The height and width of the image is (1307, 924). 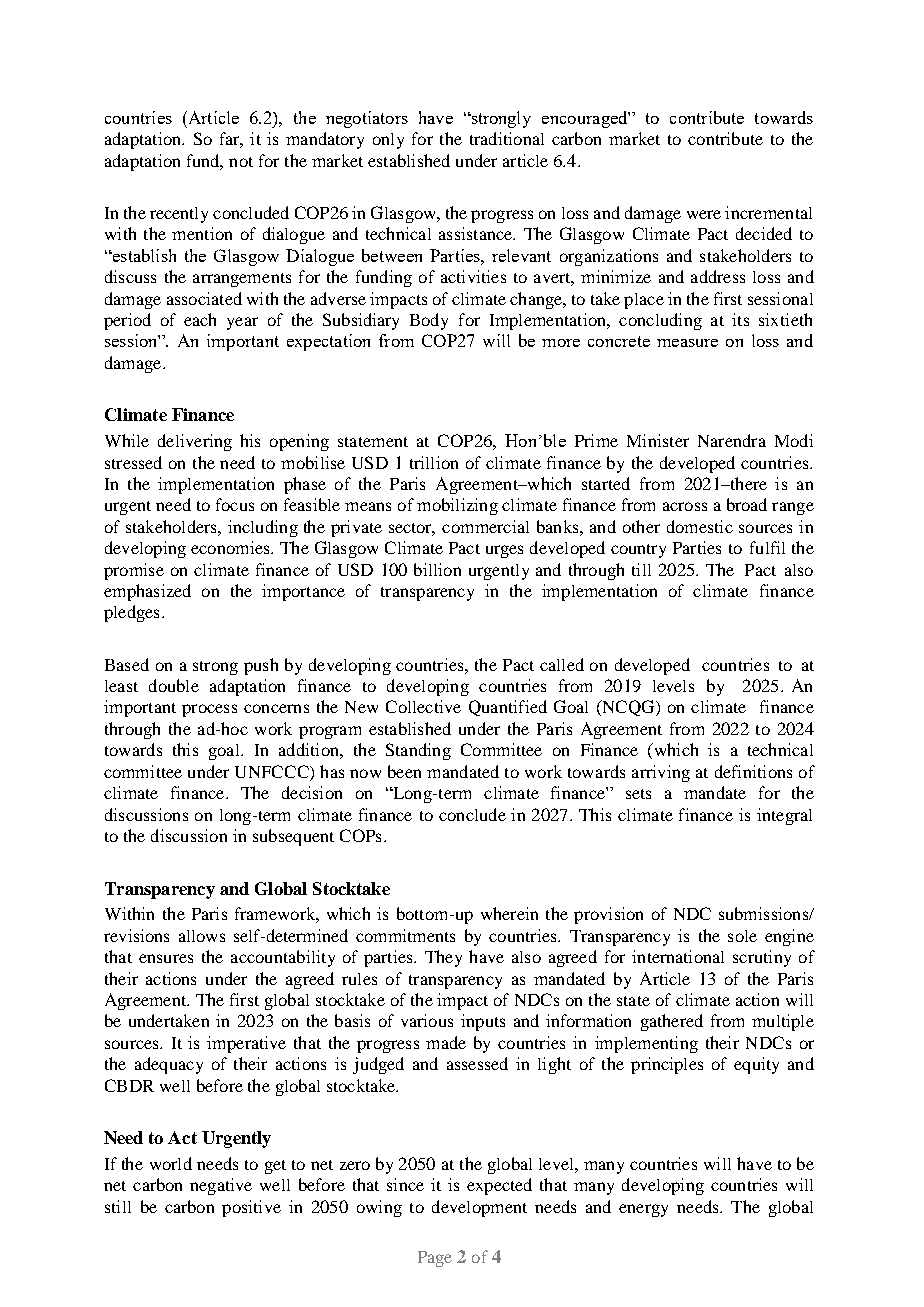 I want to click on energy, so click(x=643, y=1210).
